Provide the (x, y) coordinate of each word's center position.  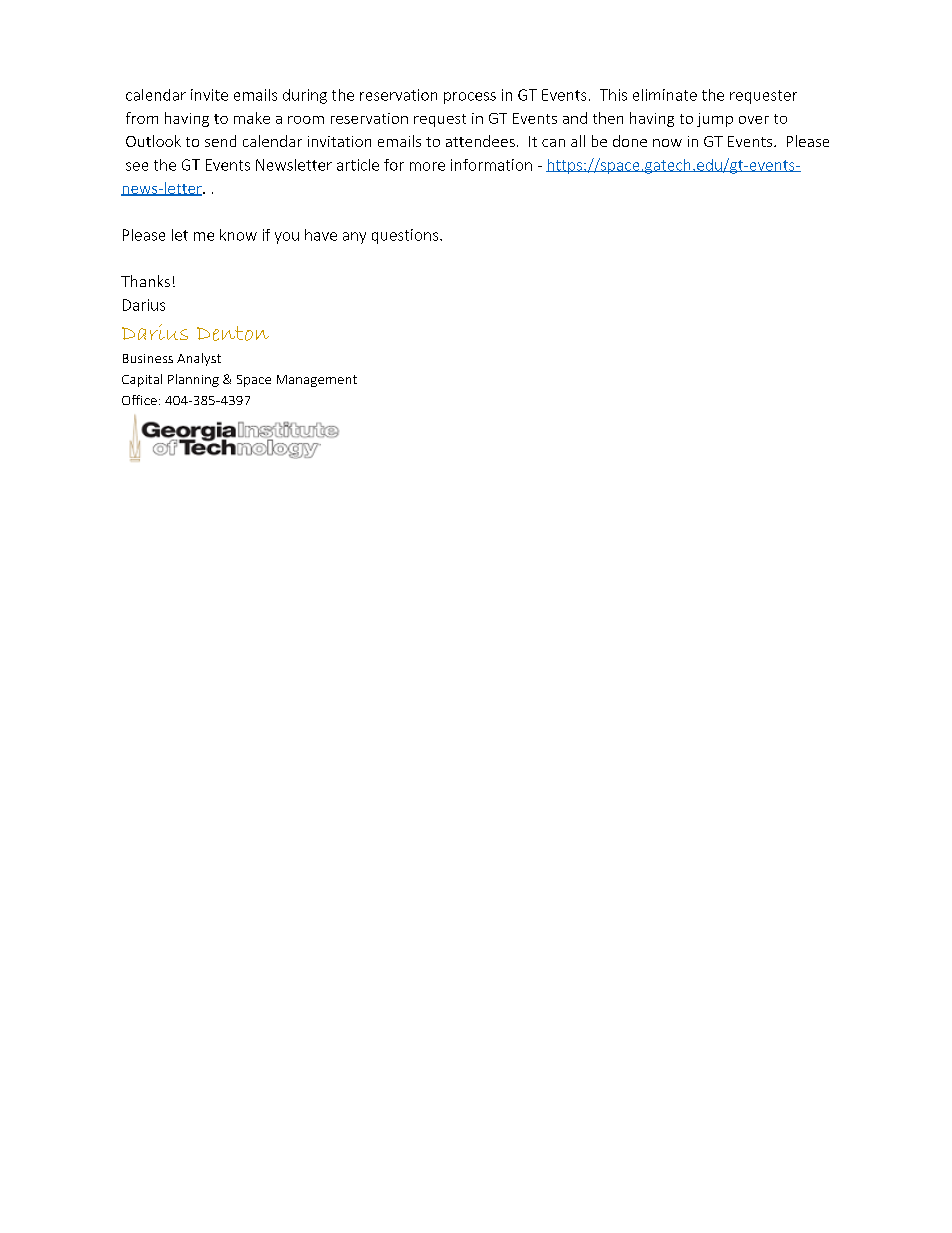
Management (317, 381)
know (238, 235)
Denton (233, 333)
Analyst (199, 359)
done (630, 141)
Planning (193, 380)
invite (209, 95)
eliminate (665, 95)
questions (406, 236)
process (470, 98)
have (321, 235)
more (427, 166)
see (137, 166)
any (354, 238)
